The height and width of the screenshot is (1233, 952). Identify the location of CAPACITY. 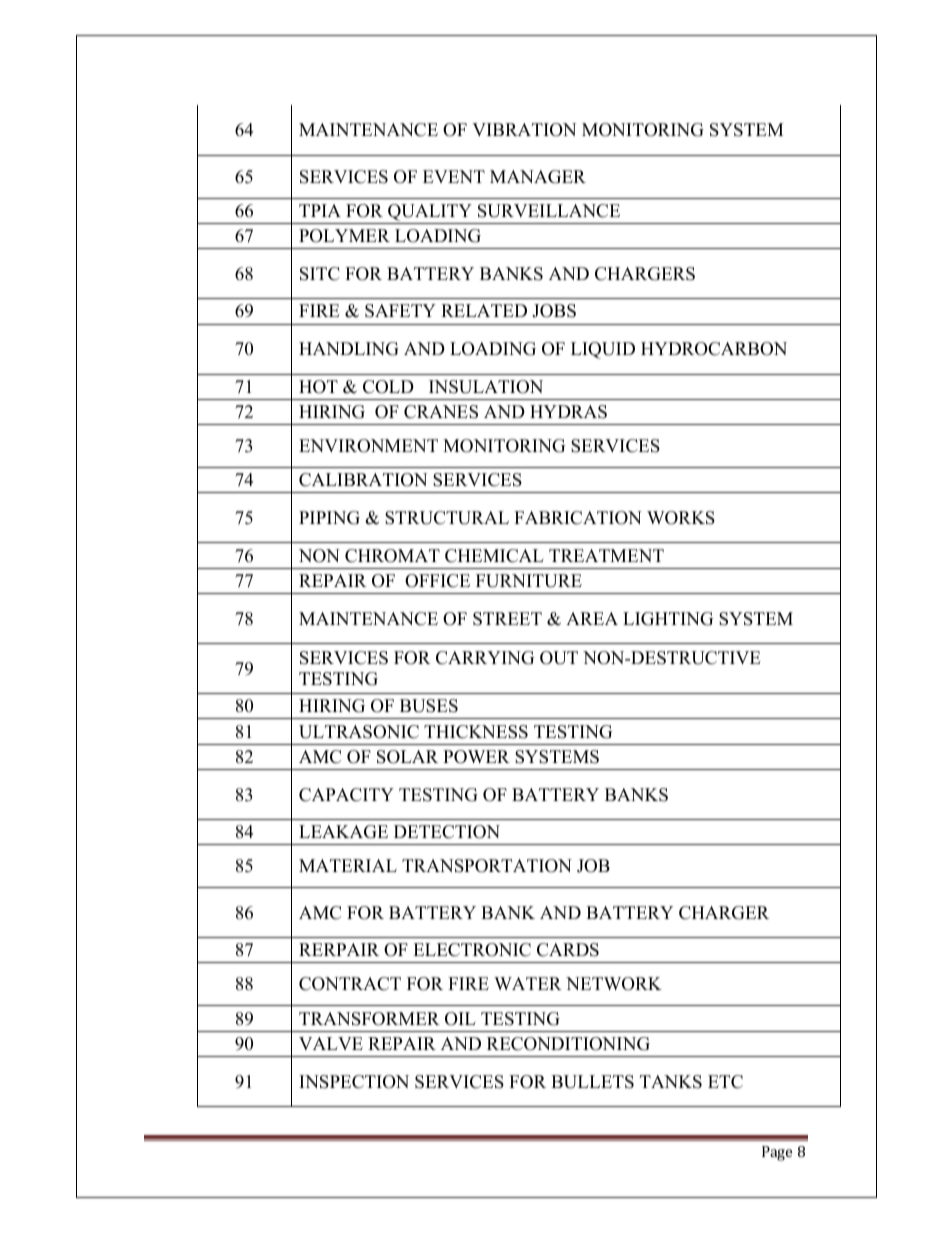
(346, 795).
